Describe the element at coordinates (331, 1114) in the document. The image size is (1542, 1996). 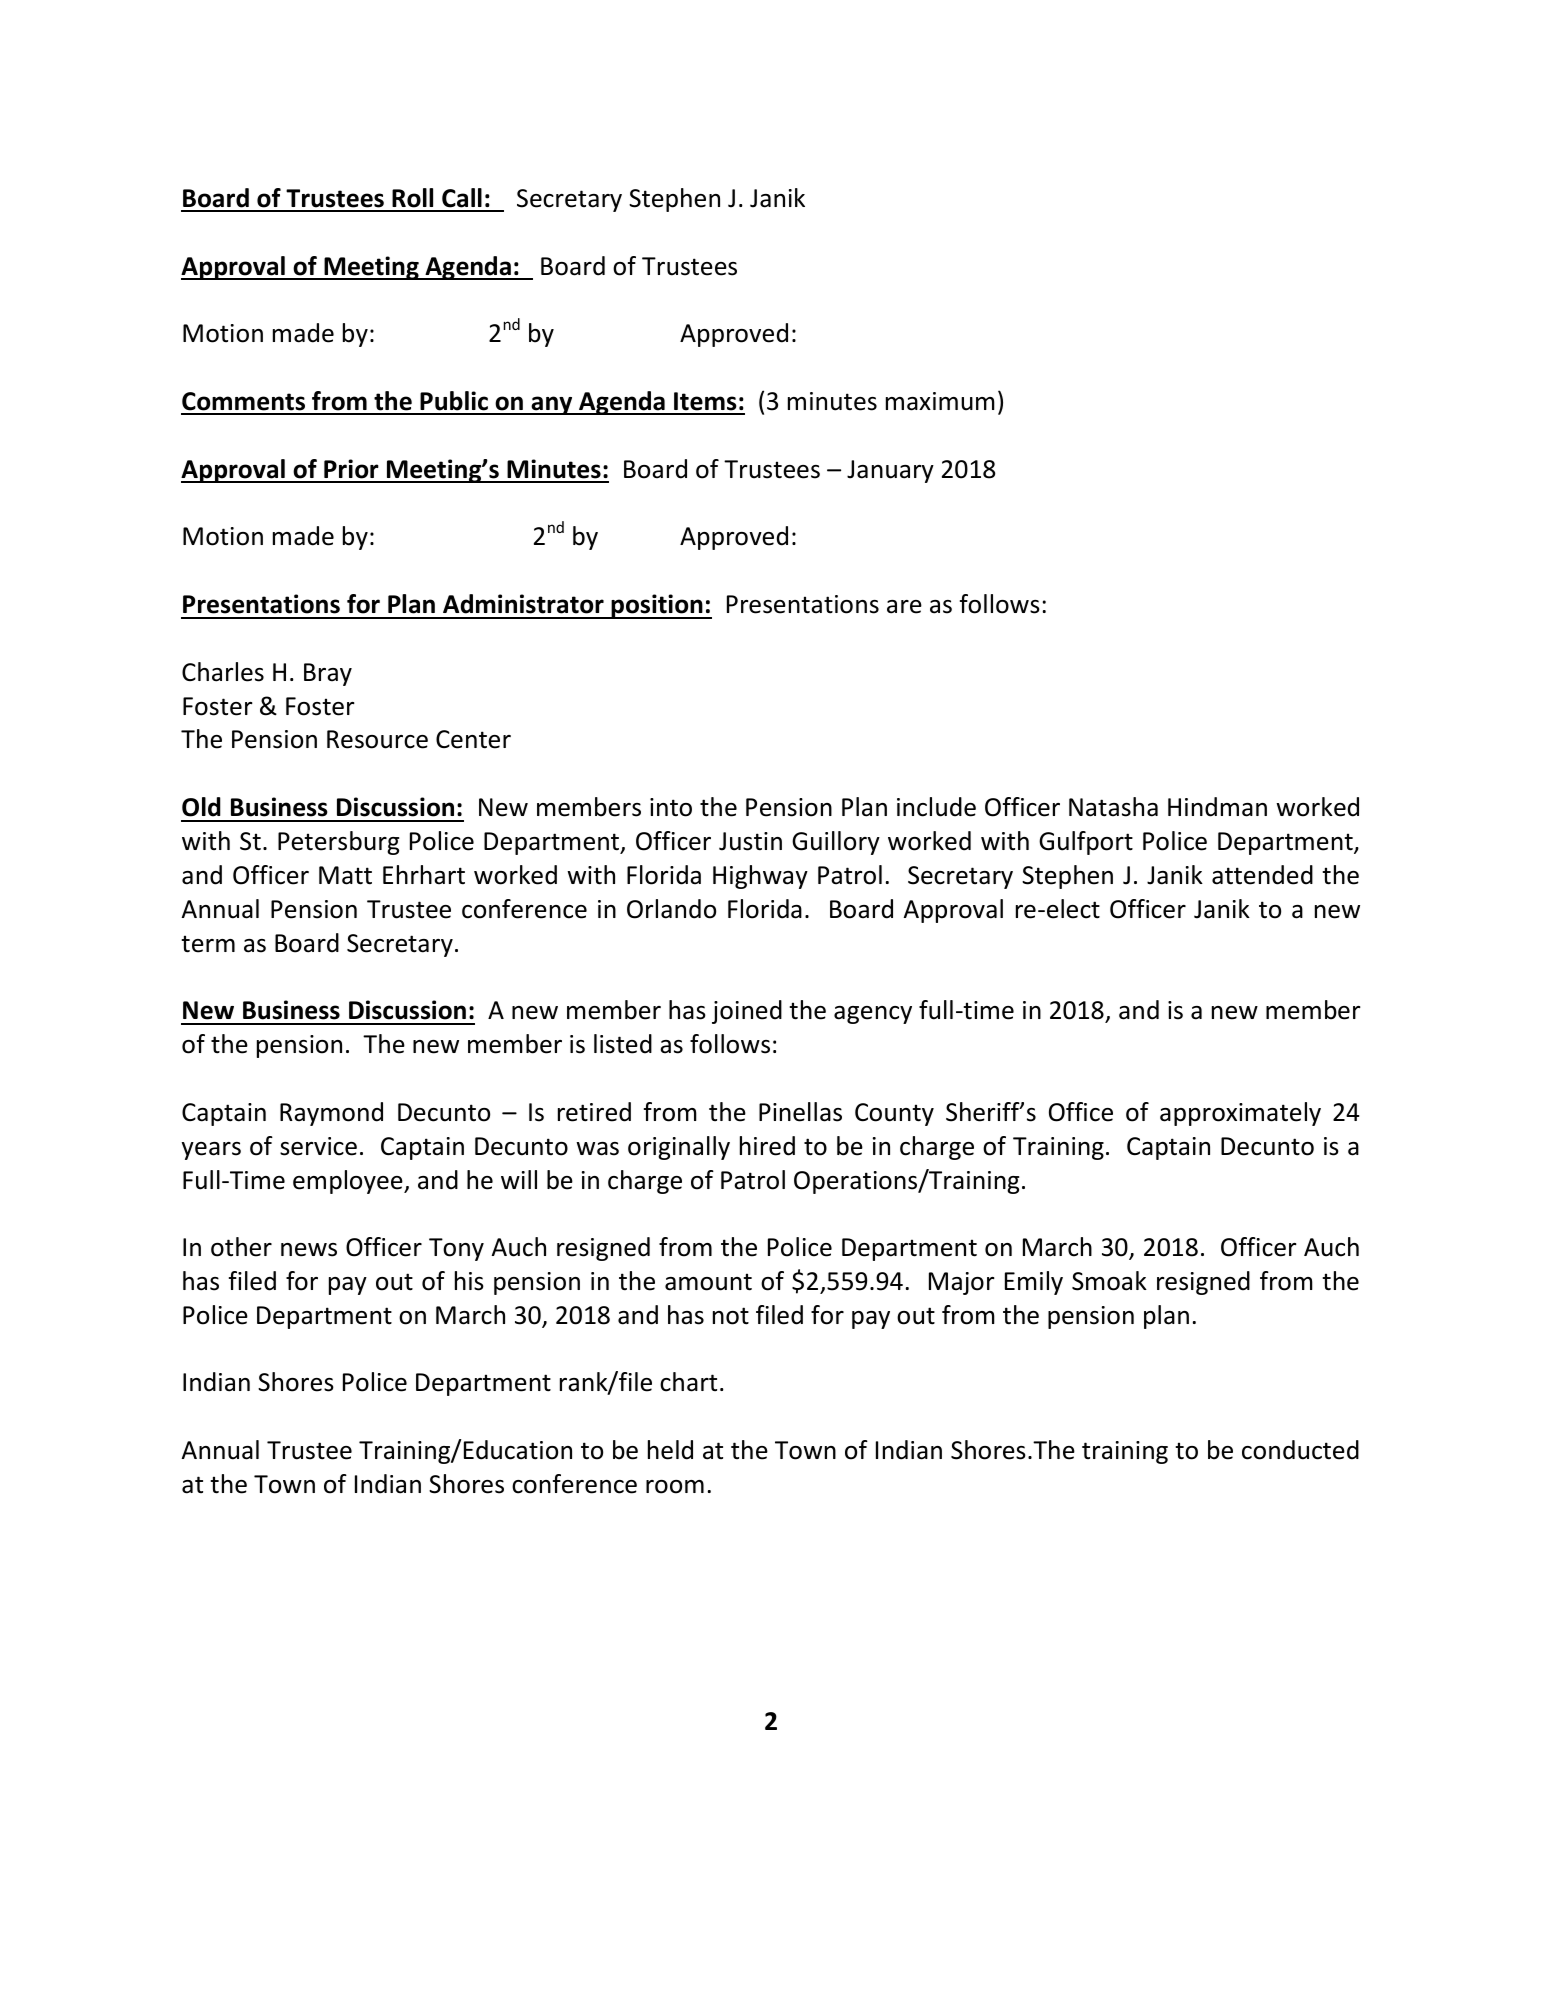
I see `Raymond` at that location.
